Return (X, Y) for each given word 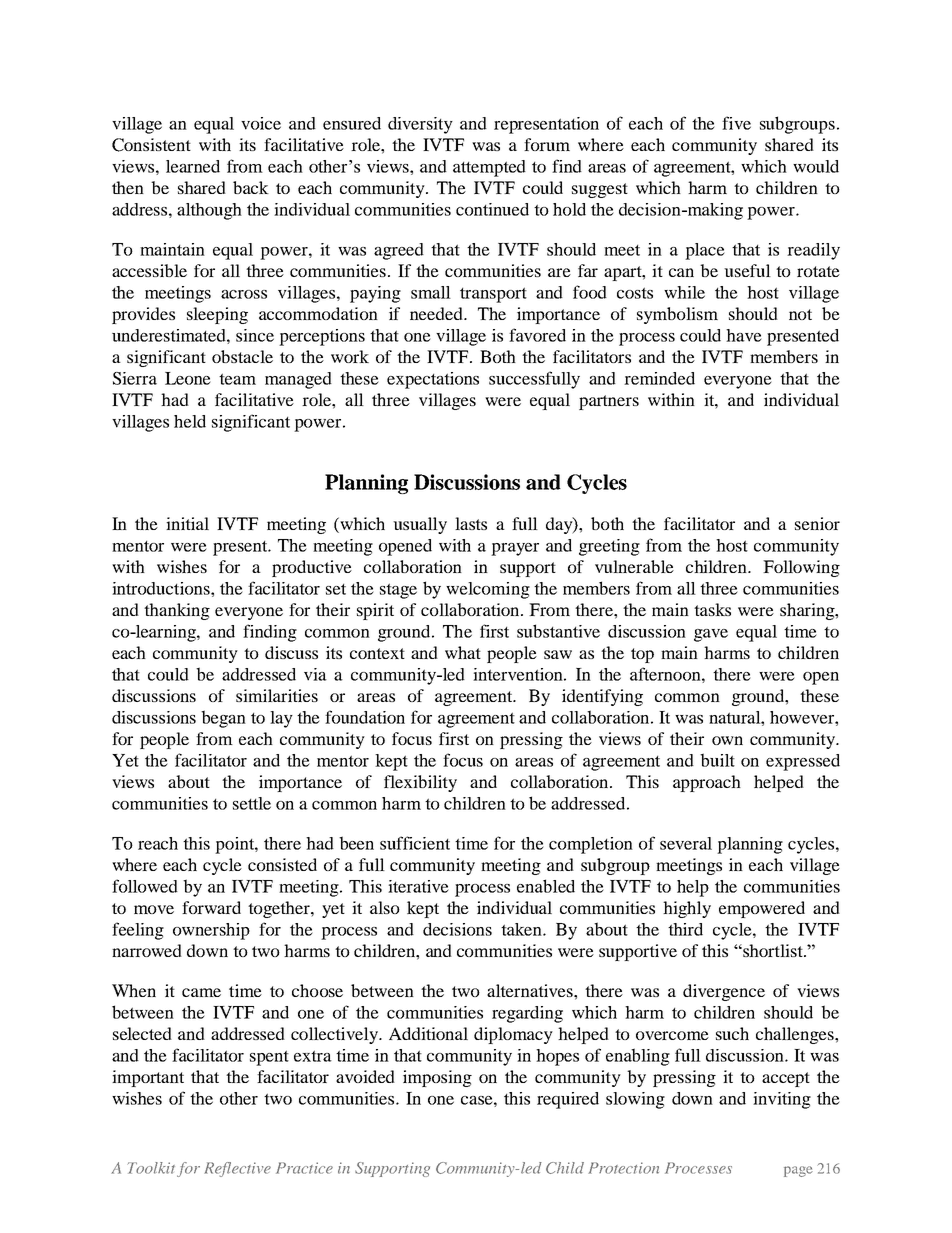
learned (193, 166)
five (736, 123)
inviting (782, 1100)
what (463, 652)
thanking (177, 611)
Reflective (237, 1169)
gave (711, 635)
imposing (437, 1078)
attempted (489, 168)
